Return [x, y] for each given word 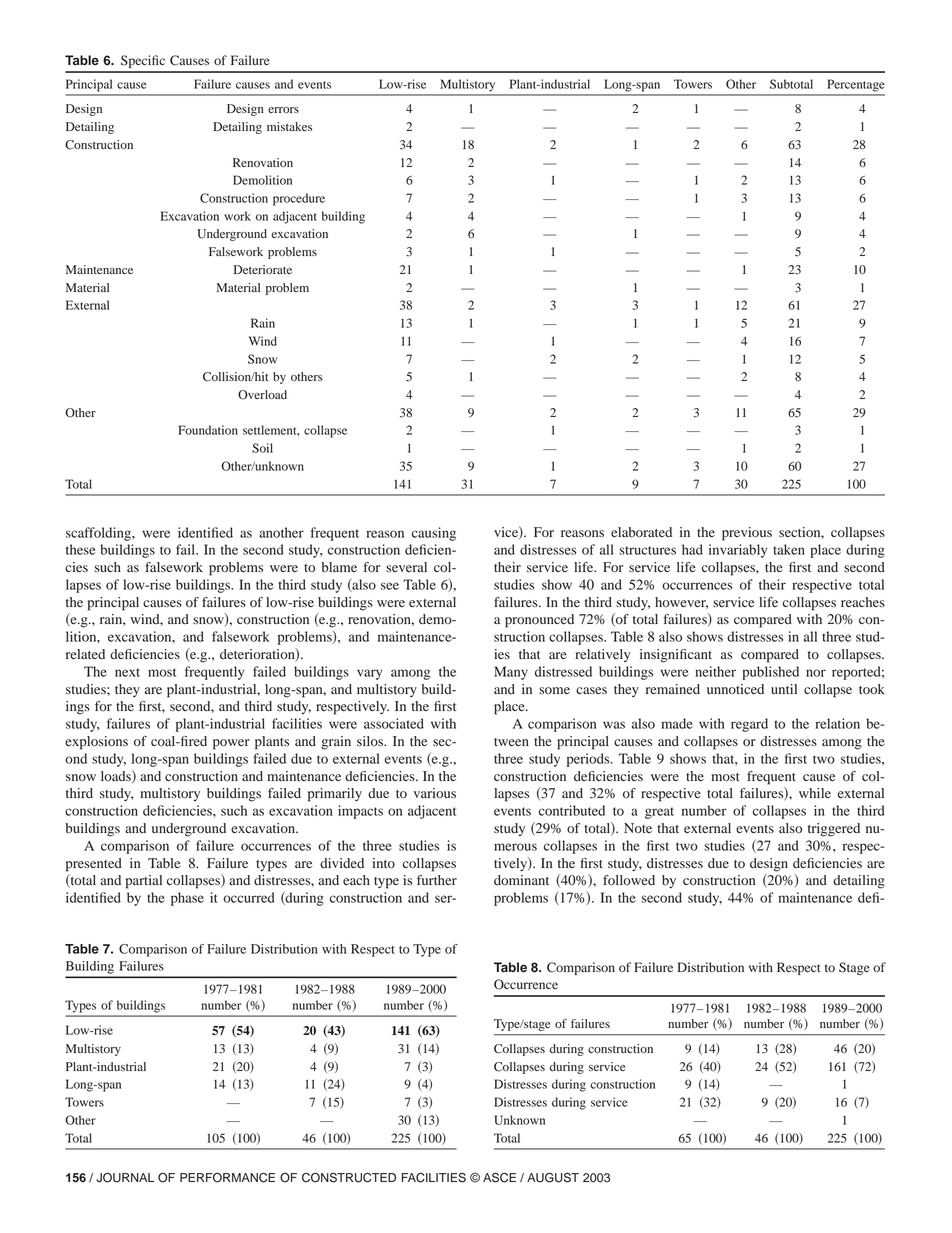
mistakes [289, 126]
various [435, 793]
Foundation [208, 430]
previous [747, 534]
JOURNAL [125, 1177]
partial [144, 882]
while [815, 793]
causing [434, 534]
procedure [299, 199]
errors [283, 110]
